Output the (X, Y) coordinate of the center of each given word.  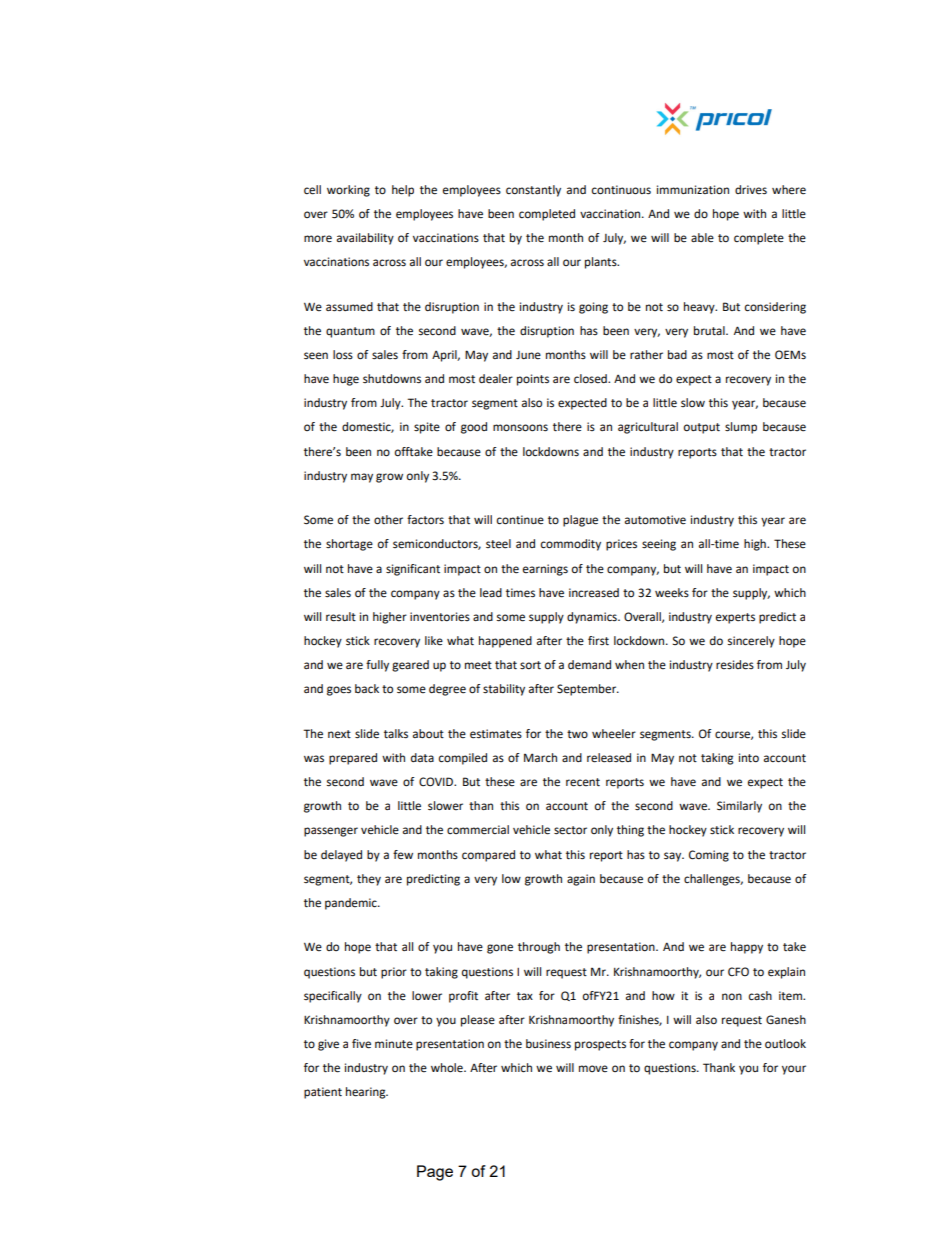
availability (365, 239)
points (533, 380)
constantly (533, 191)
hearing (367, 1093)
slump (741, 428)
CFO (738, 971)
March (540, 758)
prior (394, 973)
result (341, 617)
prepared (353, 759)
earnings (545, 570)
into (749, 758)
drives (751, 190)
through (539, 948)
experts (735, 618)
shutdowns (392, 379)
